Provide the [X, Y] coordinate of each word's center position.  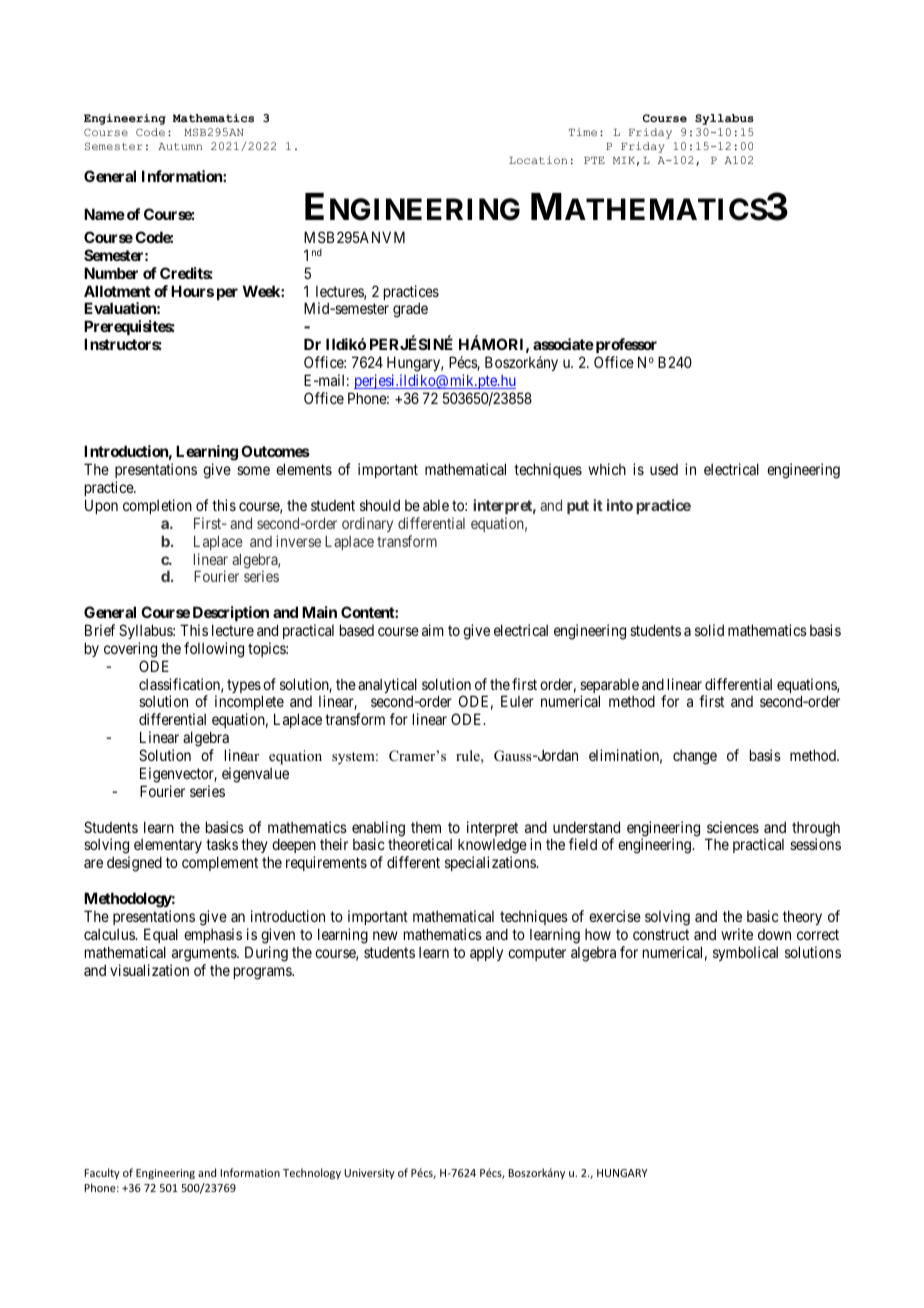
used [664, 469]
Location [538, 160]
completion [157, 506]
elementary [168, 848]
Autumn [180, 146]
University [369, 1174]
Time [583, 132]
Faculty [102, 1173]
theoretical [420, 844]
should [380, 505]
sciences [733, 827]
